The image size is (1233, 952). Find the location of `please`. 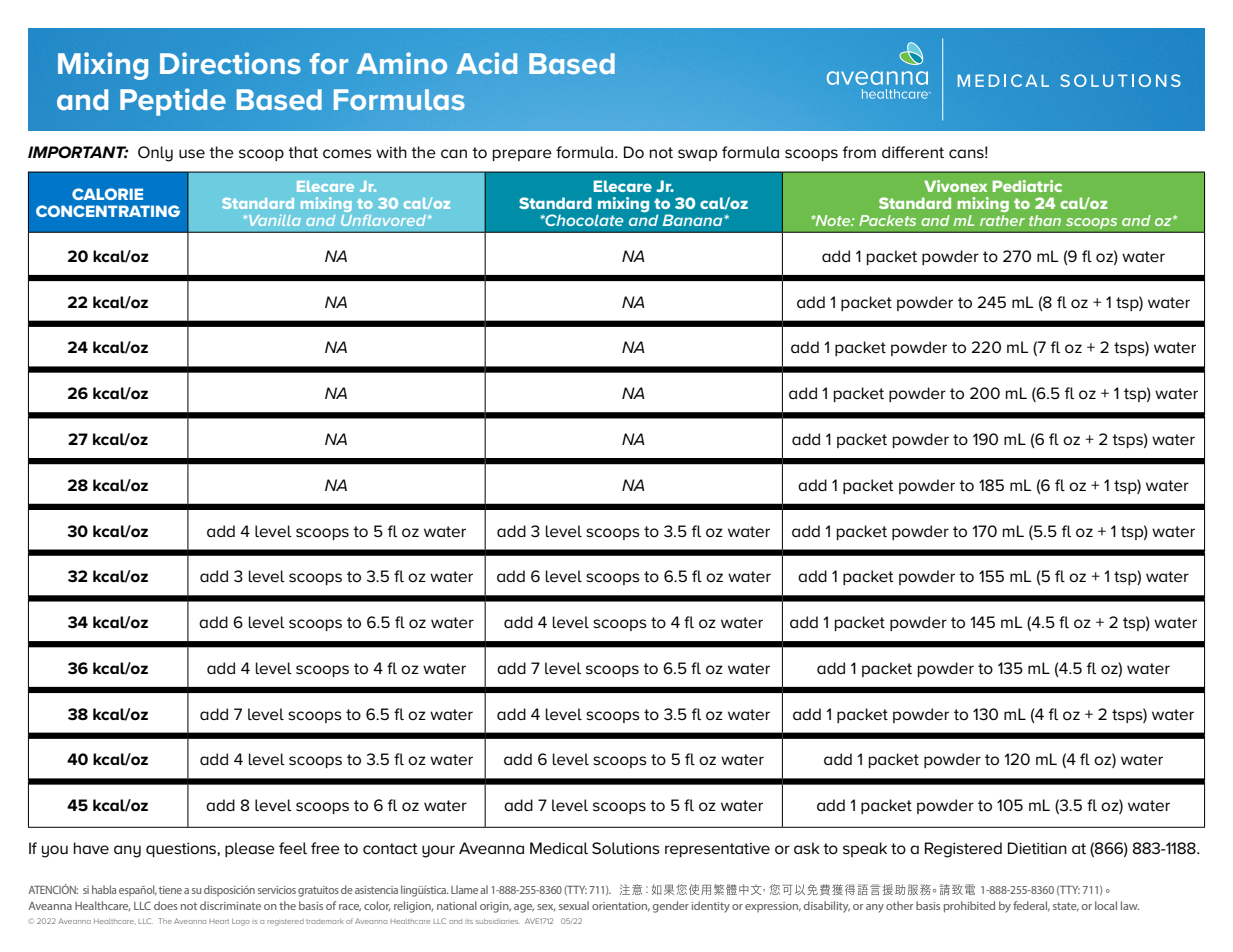

please is located at coordinates (250, 849).
